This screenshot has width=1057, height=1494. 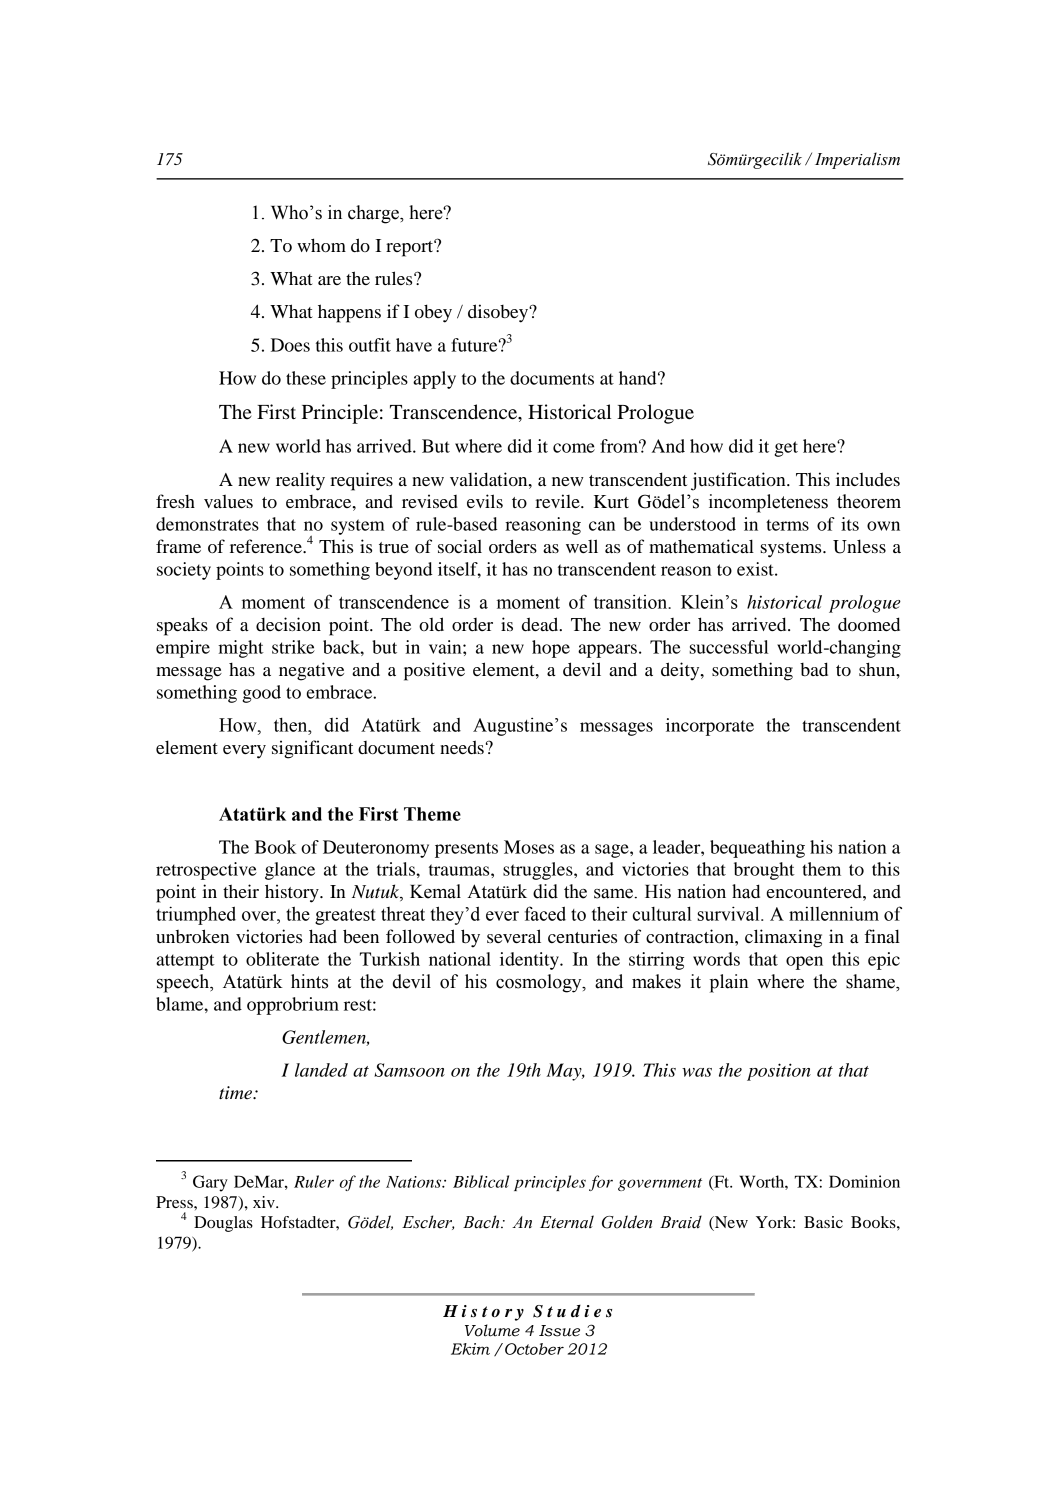 What do you see at coordinates (282, 959) in the screenshot?
I see `obliterate` at bounding box center [282, 959].
